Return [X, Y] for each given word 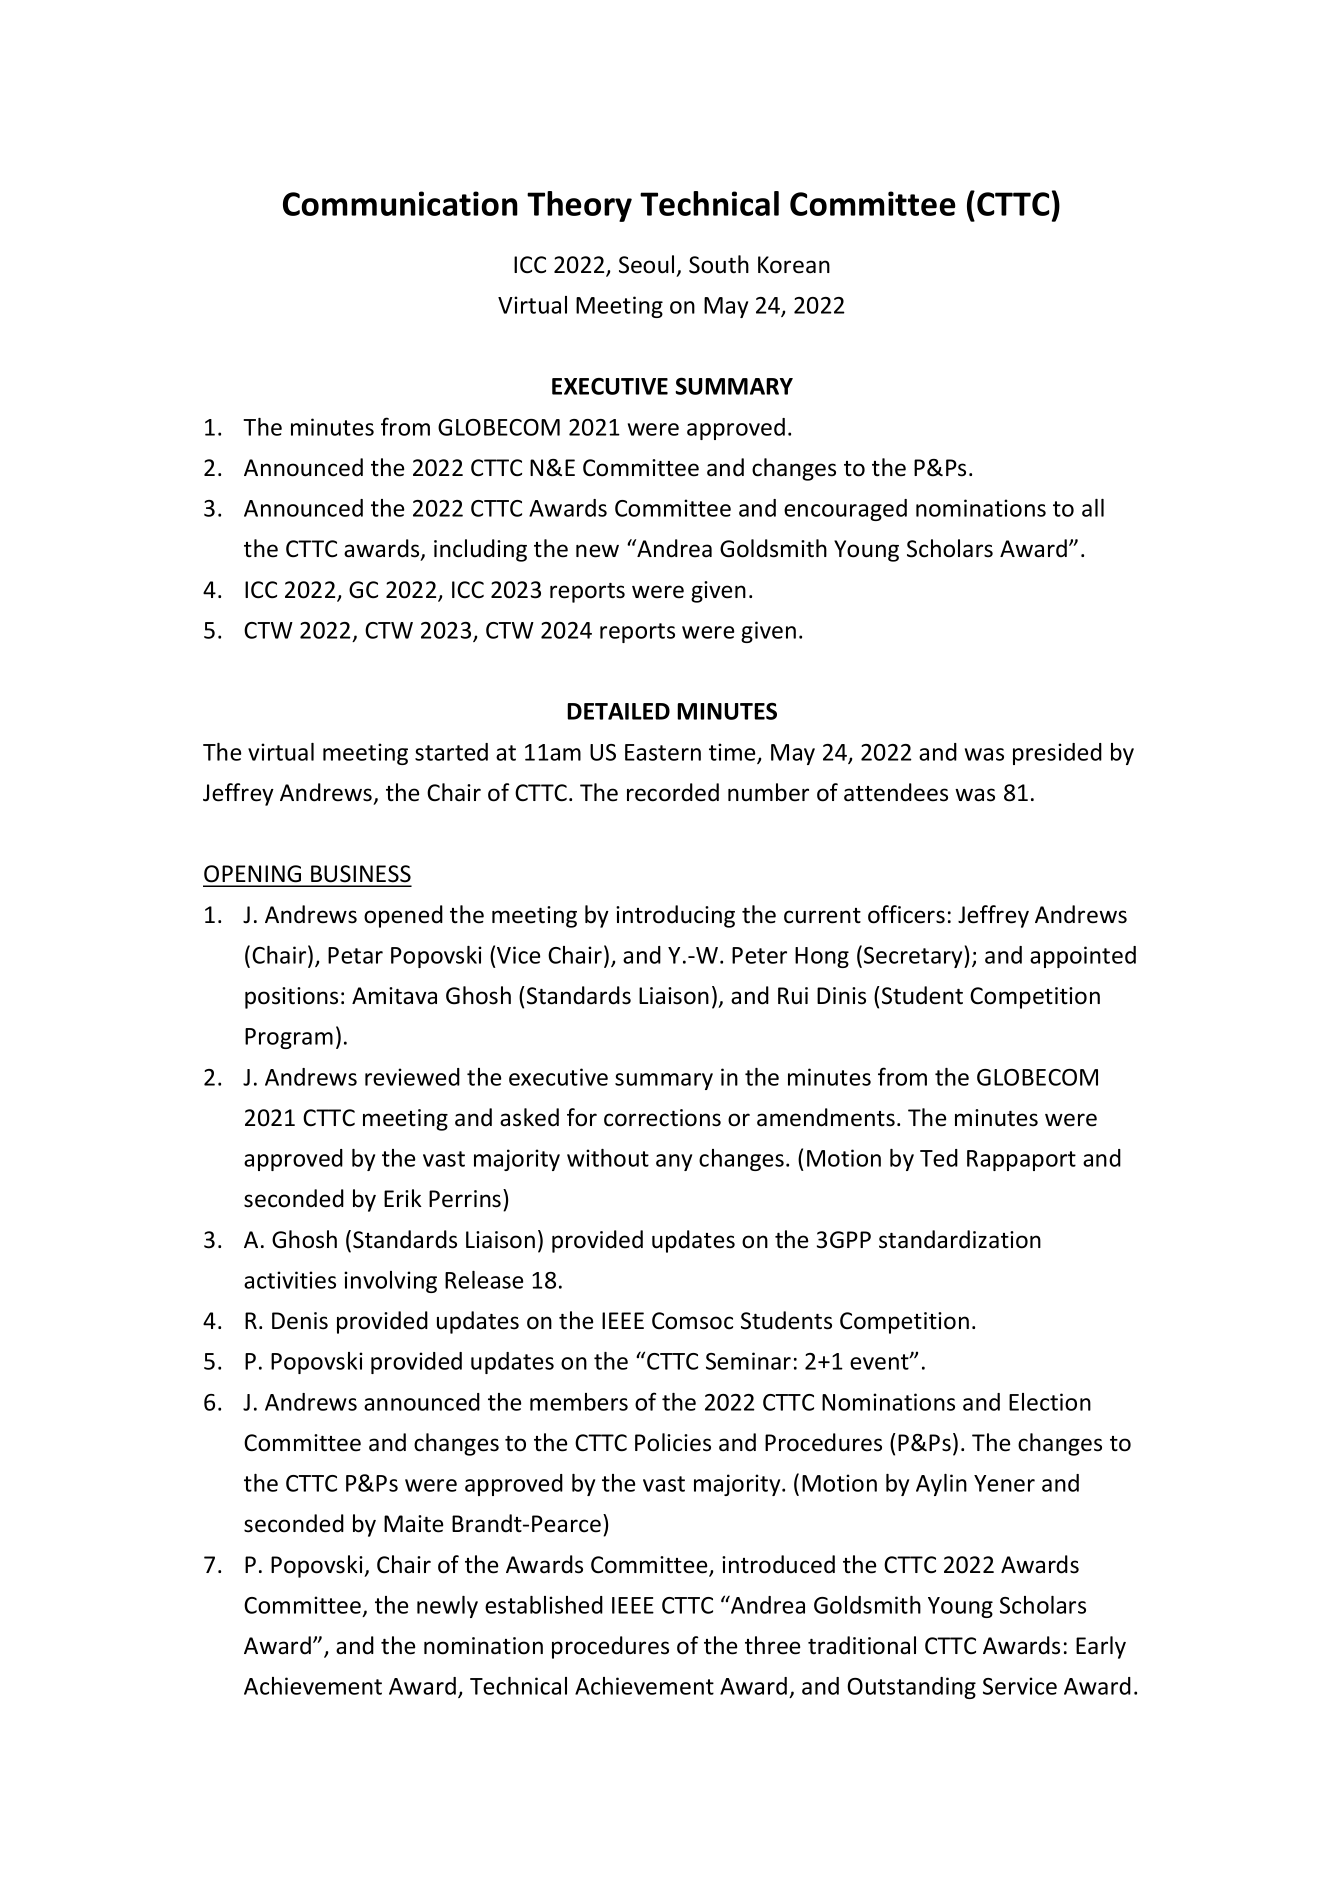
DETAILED [618, 711]
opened [403, 916]
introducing [675, 916]
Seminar [748, 1361]
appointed [1083, 957]
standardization [960, 1239]
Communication [400, 203]
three [772, 1645]
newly [447, 1607]
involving [390, 1282]
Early [1101, 1647]
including [480, 550]
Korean [794, 265]
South [719, 264]
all [1093, 508]
